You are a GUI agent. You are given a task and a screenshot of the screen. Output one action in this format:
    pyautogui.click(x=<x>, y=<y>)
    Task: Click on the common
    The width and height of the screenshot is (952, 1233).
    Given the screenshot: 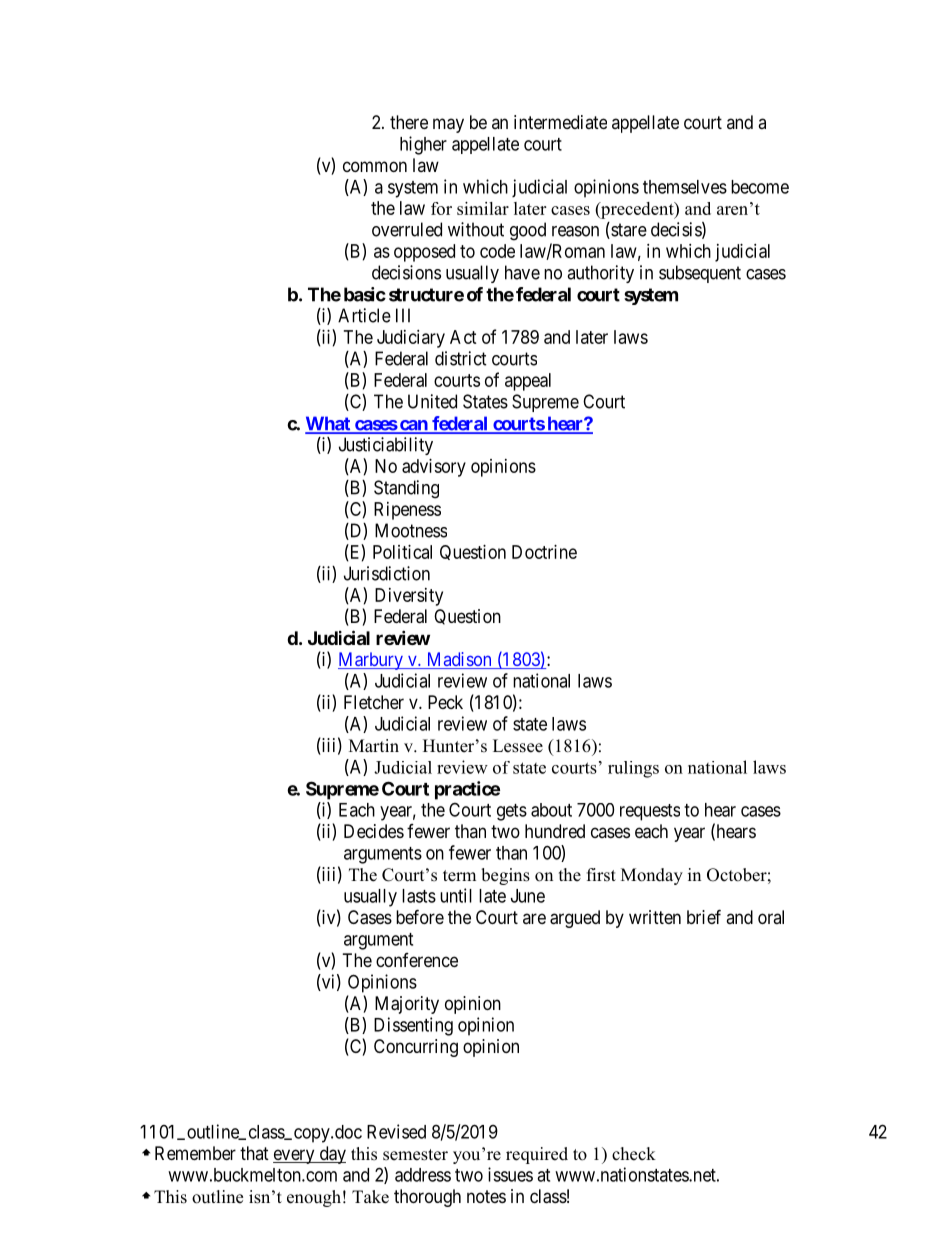 What is the action you would take?
    pyautogui.click(x=375, y=166)
